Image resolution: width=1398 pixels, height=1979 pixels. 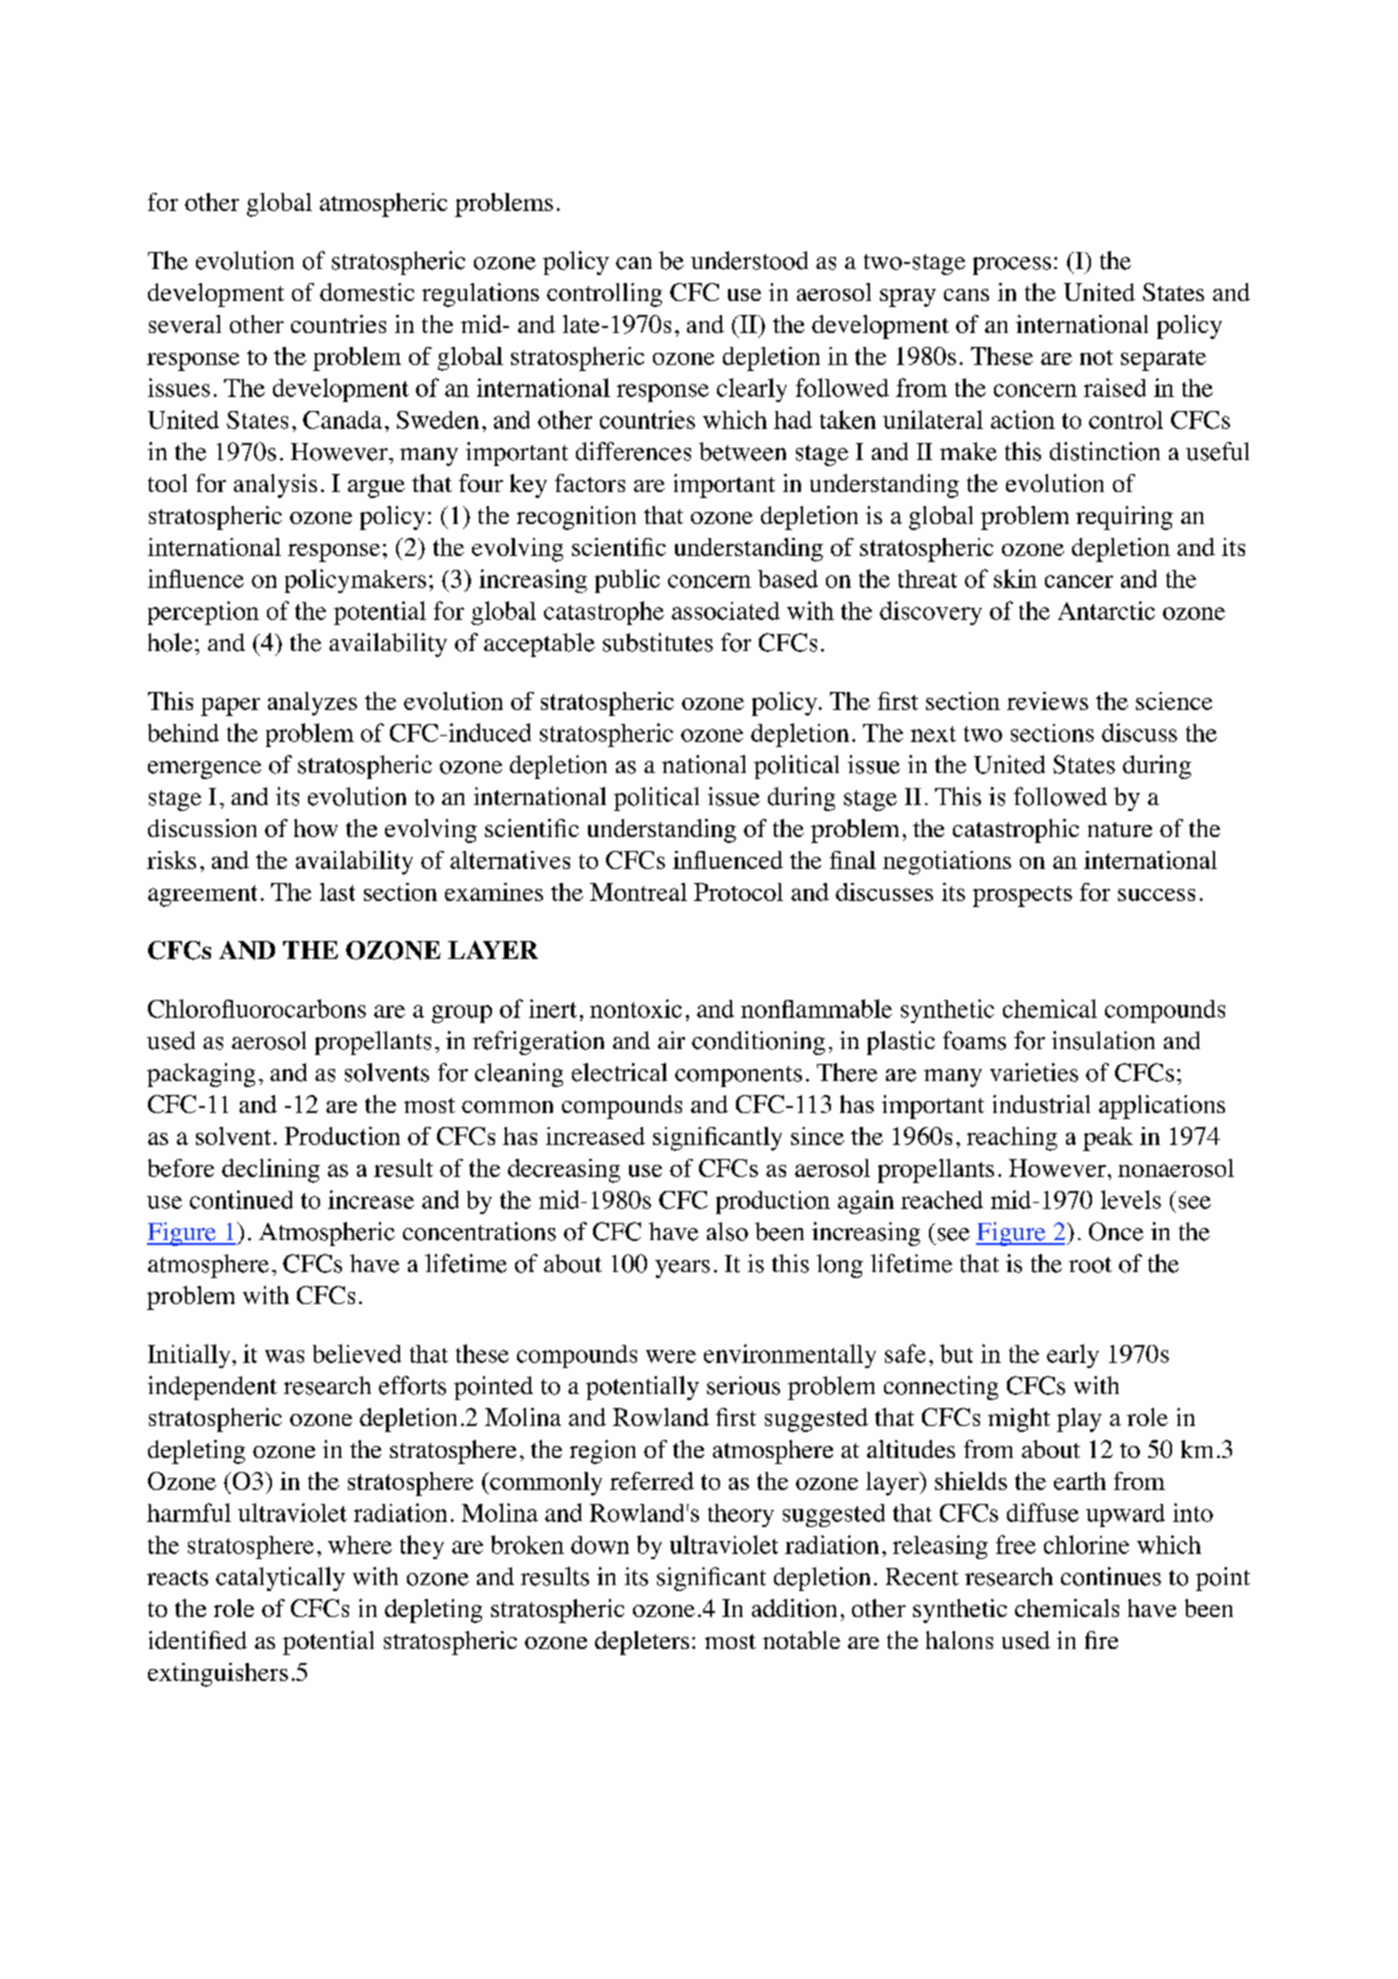 I want to click on associated, so click(x=726, y=611).
